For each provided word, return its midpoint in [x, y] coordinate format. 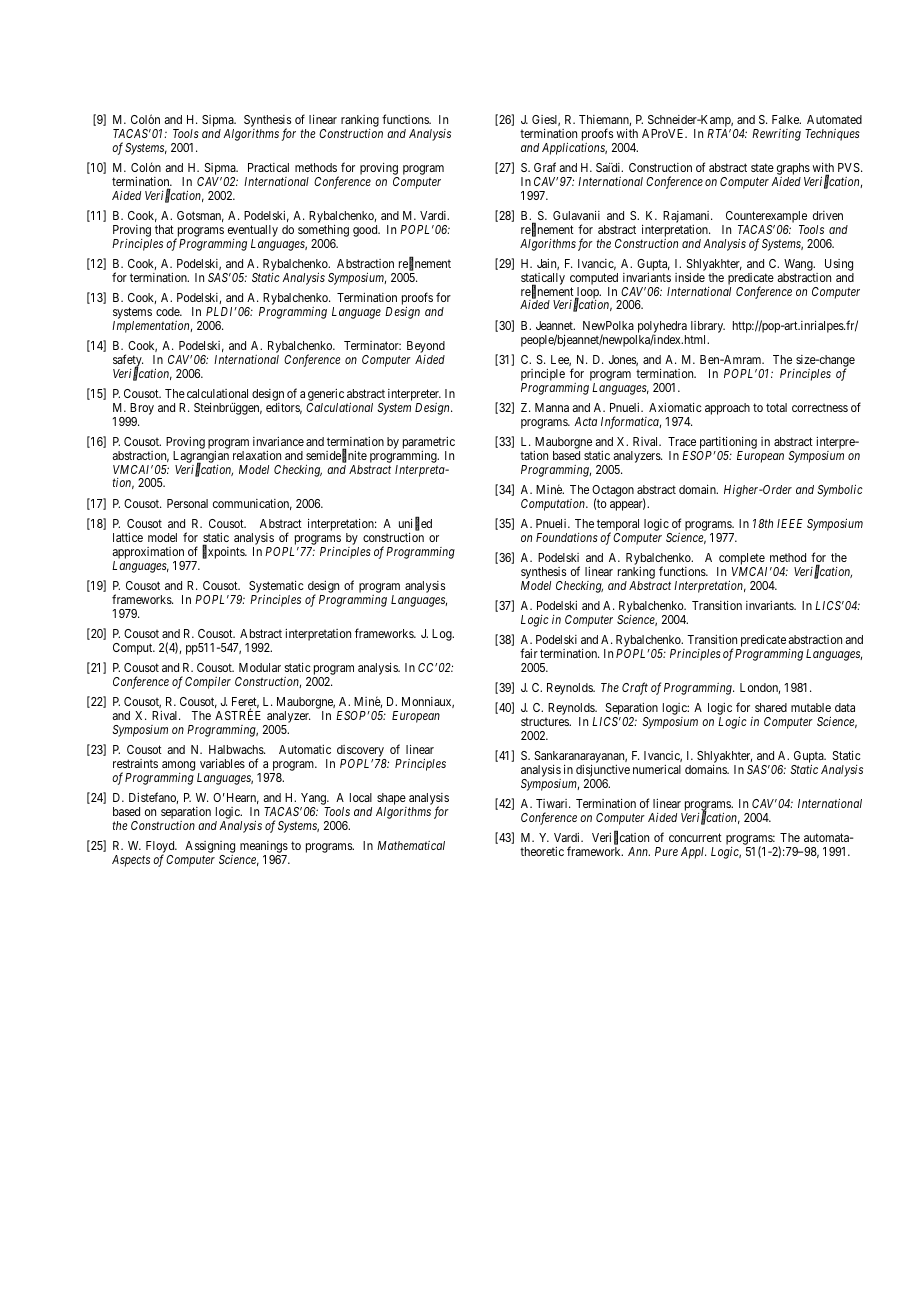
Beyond [426, 347]
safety [128, 361]
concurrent [695, 837]
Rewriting [776, 135]
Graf [545, 167]
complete [742, 559]
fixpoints [224, 552]
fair [529, 653]
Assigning [210, 848]
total [776, 407]
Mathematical [411, 845]
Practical [268, 167]
